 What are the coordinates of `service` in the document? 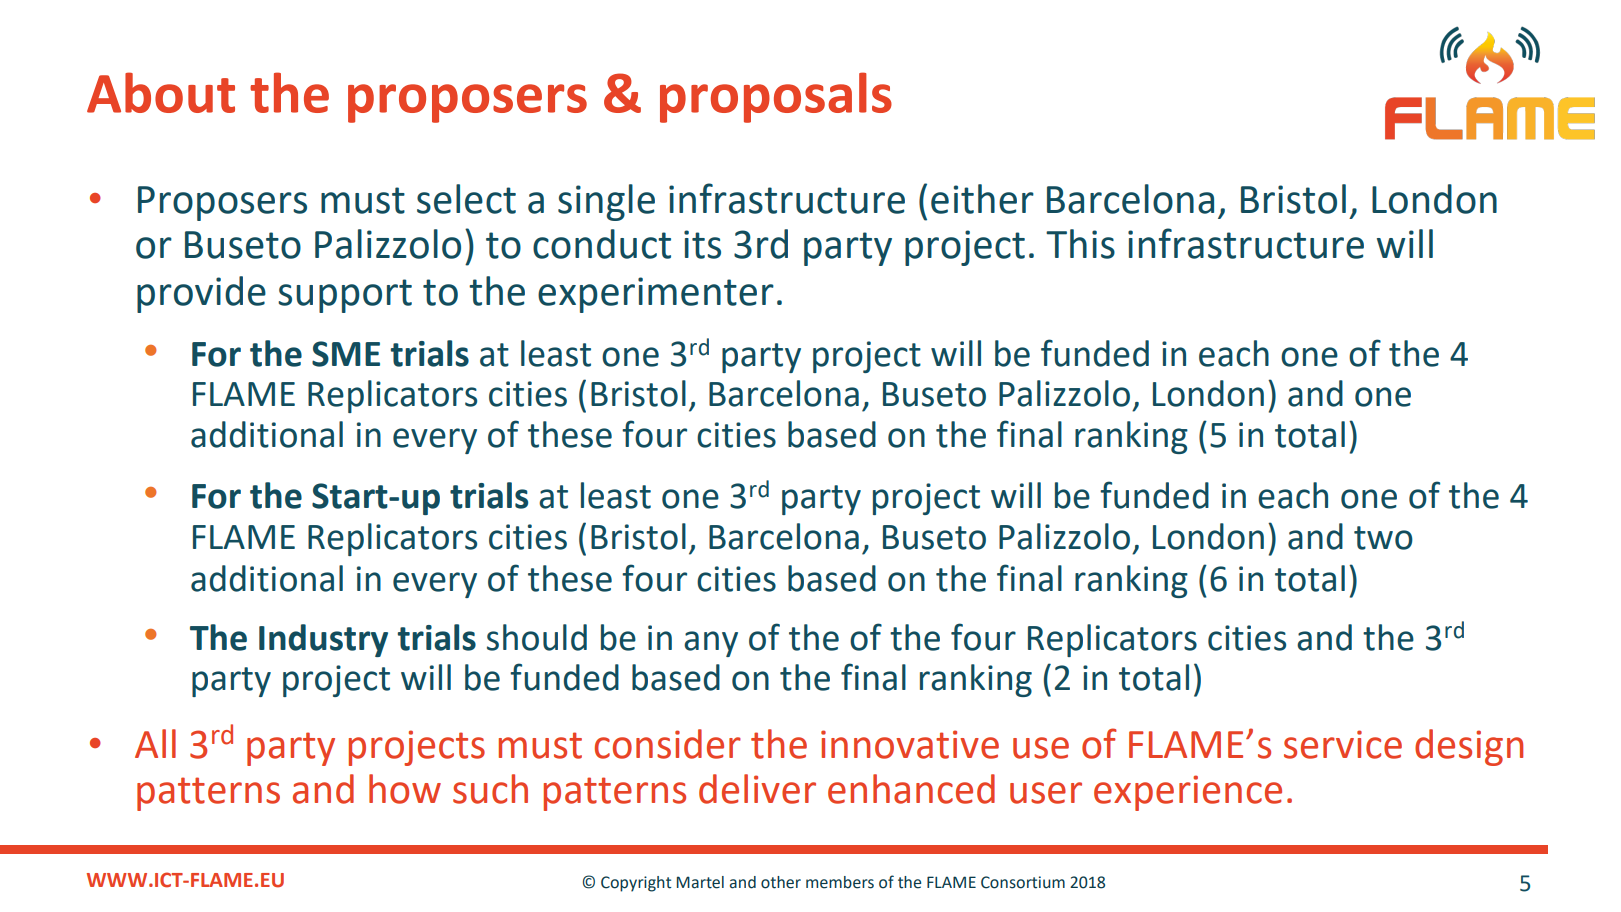 It's located at (1343, 744).
